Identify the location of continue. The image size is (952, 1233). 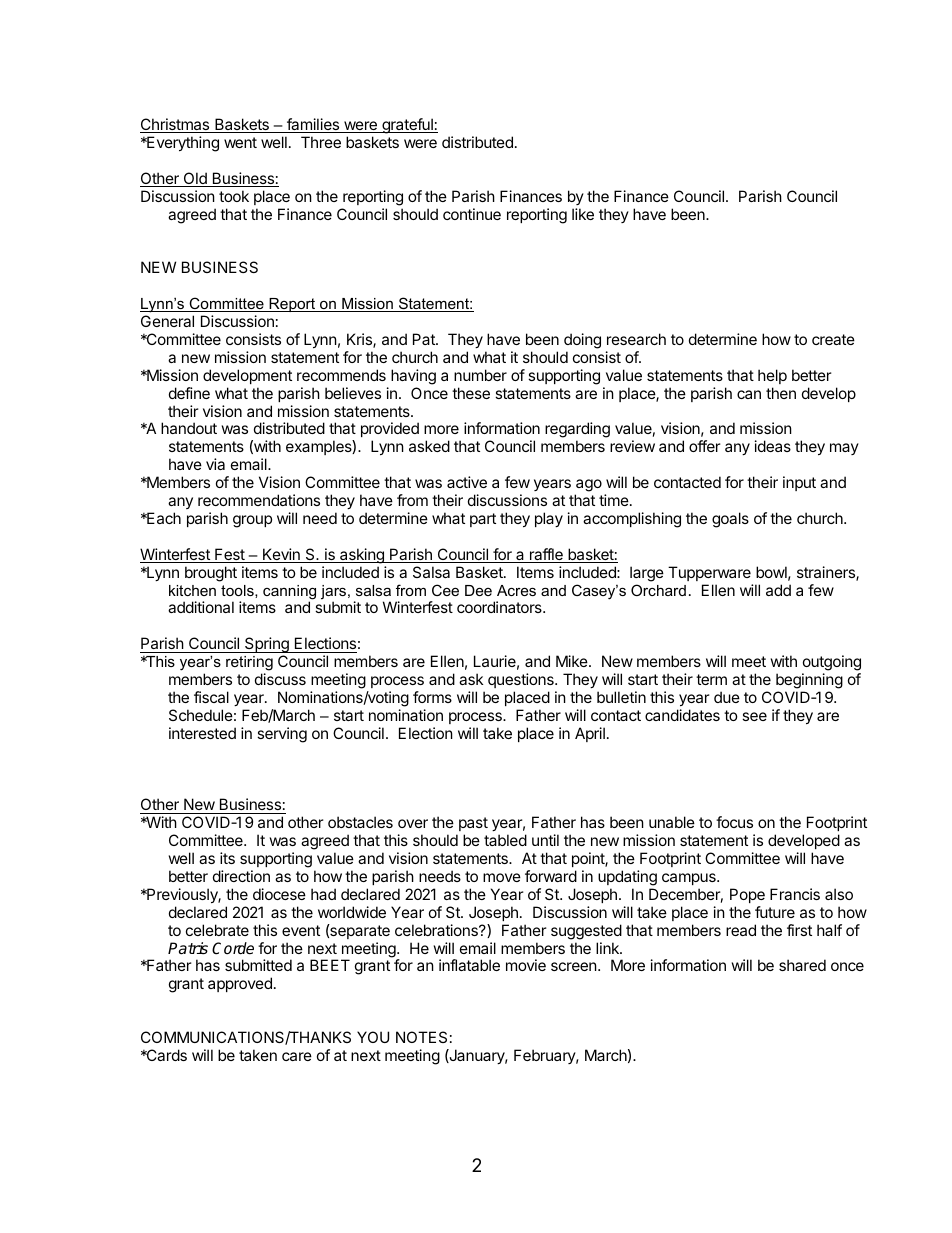
(472, 214).
